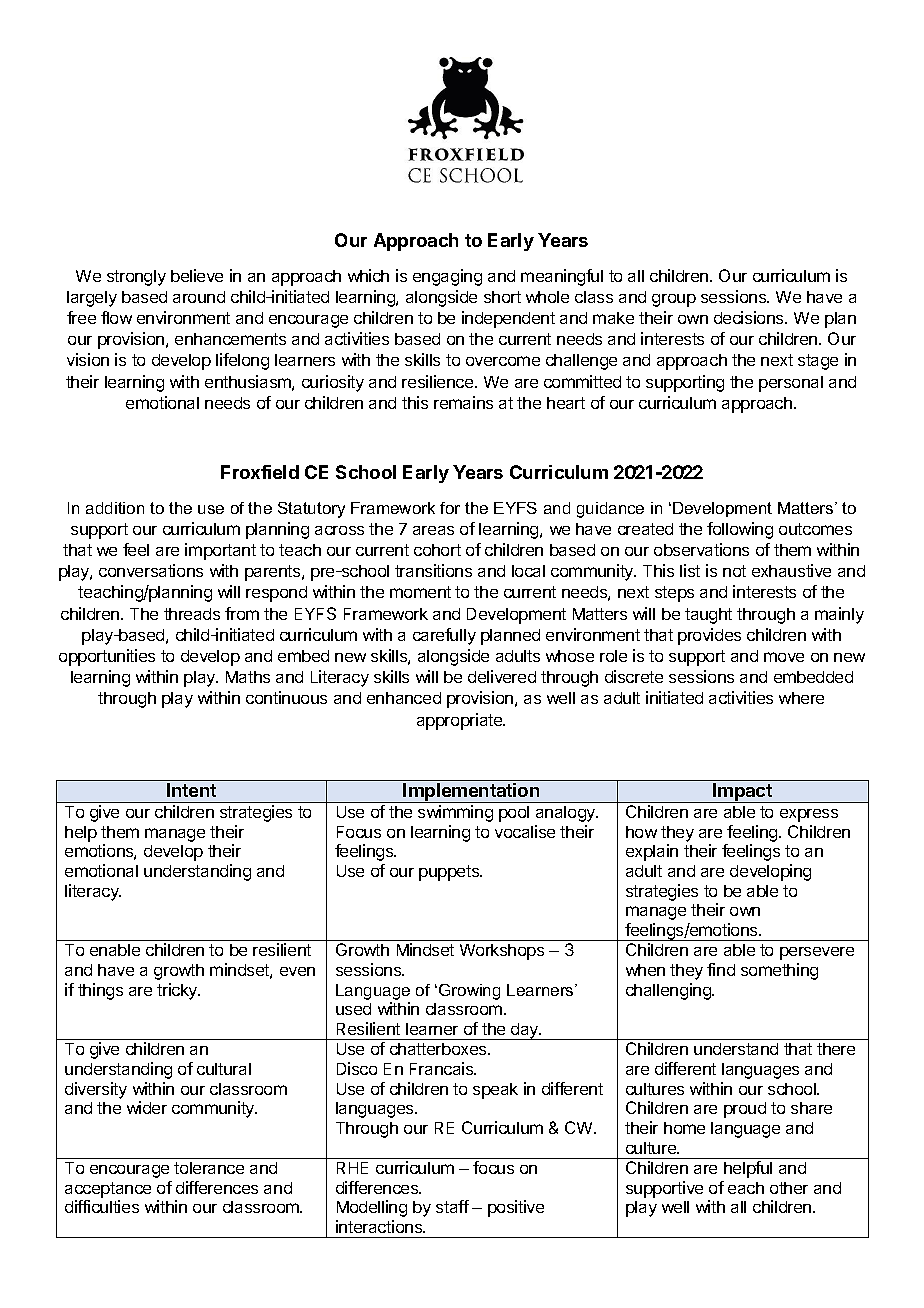 This screenshot has width=924, height=1308. Describe the element at coordinates (452, 1206) in the screenshot. I see `staff` at that location.
